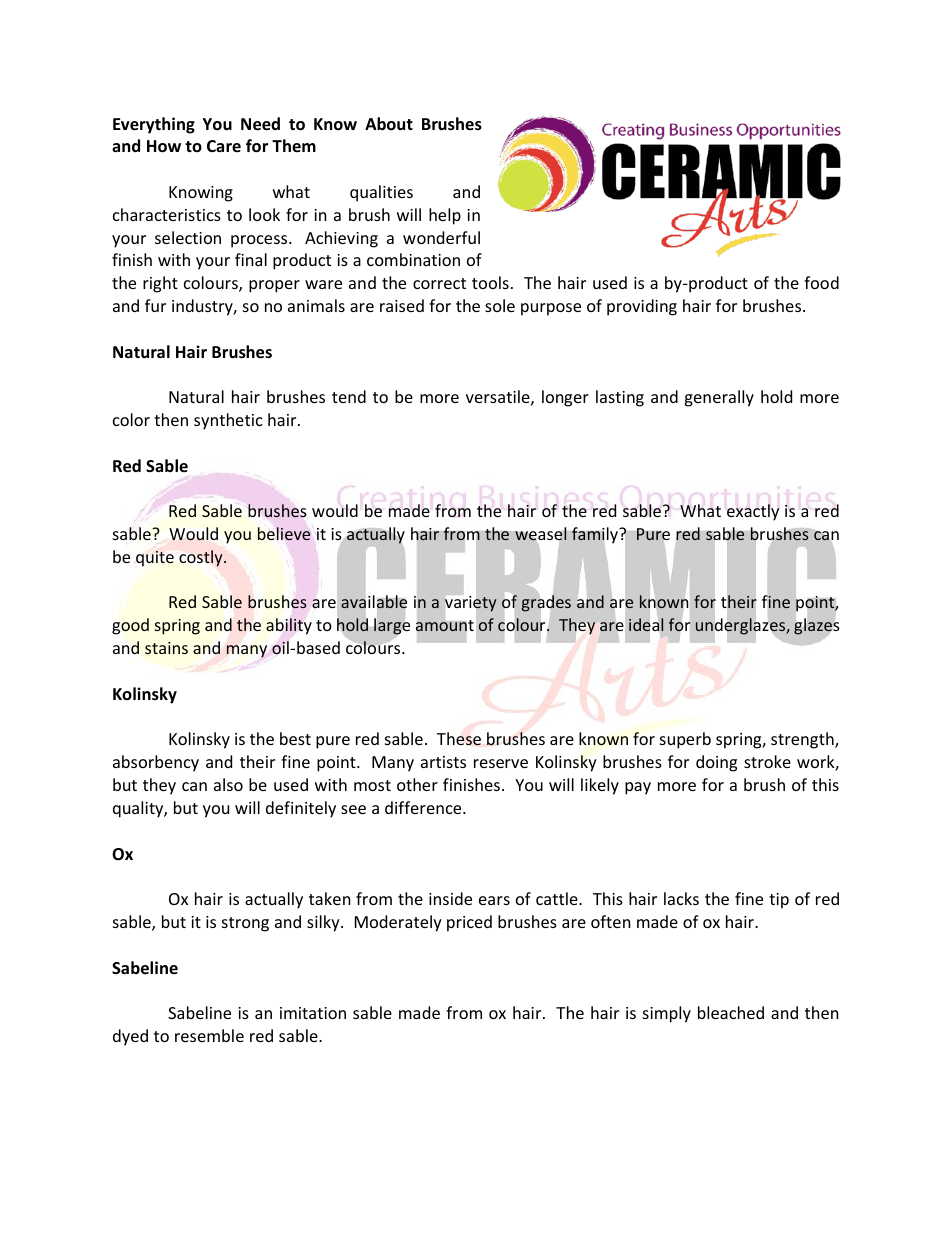  I want to click on Care, so click(224, 146).
